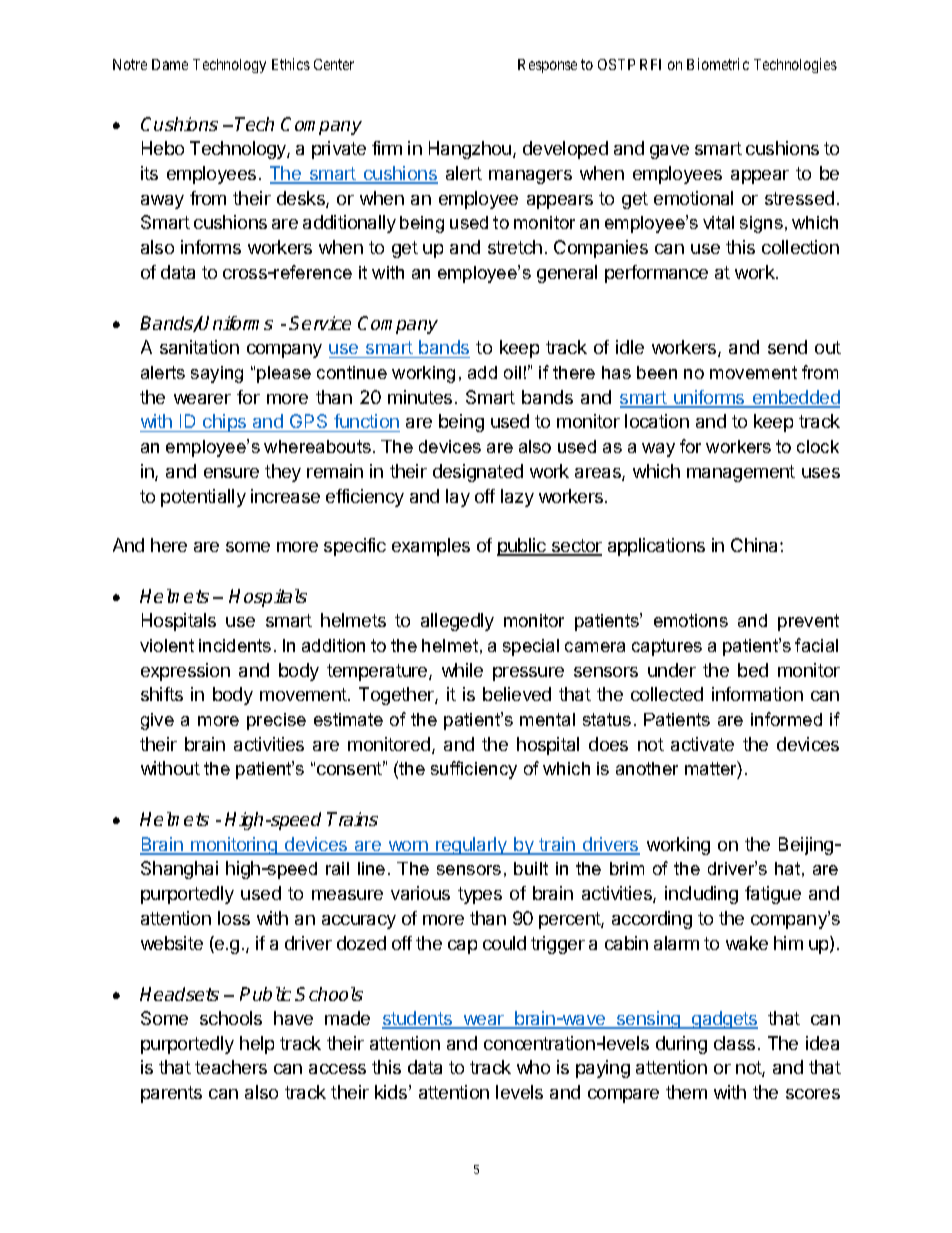  I want to click on who, so click(533, 1067).
